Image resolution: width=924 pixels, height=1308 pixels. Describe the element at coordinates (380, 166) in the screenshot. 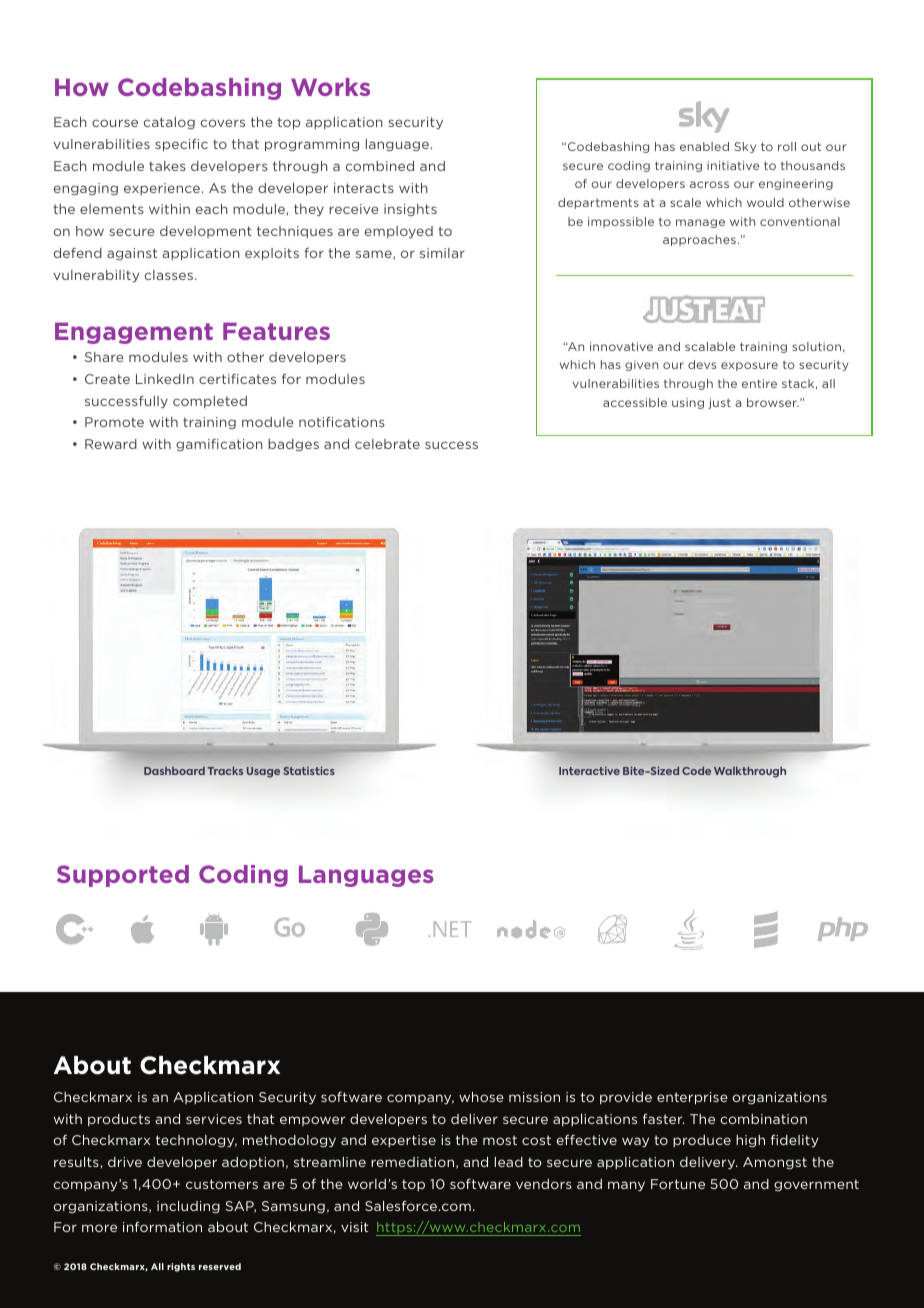

I see `combined` at that location.
